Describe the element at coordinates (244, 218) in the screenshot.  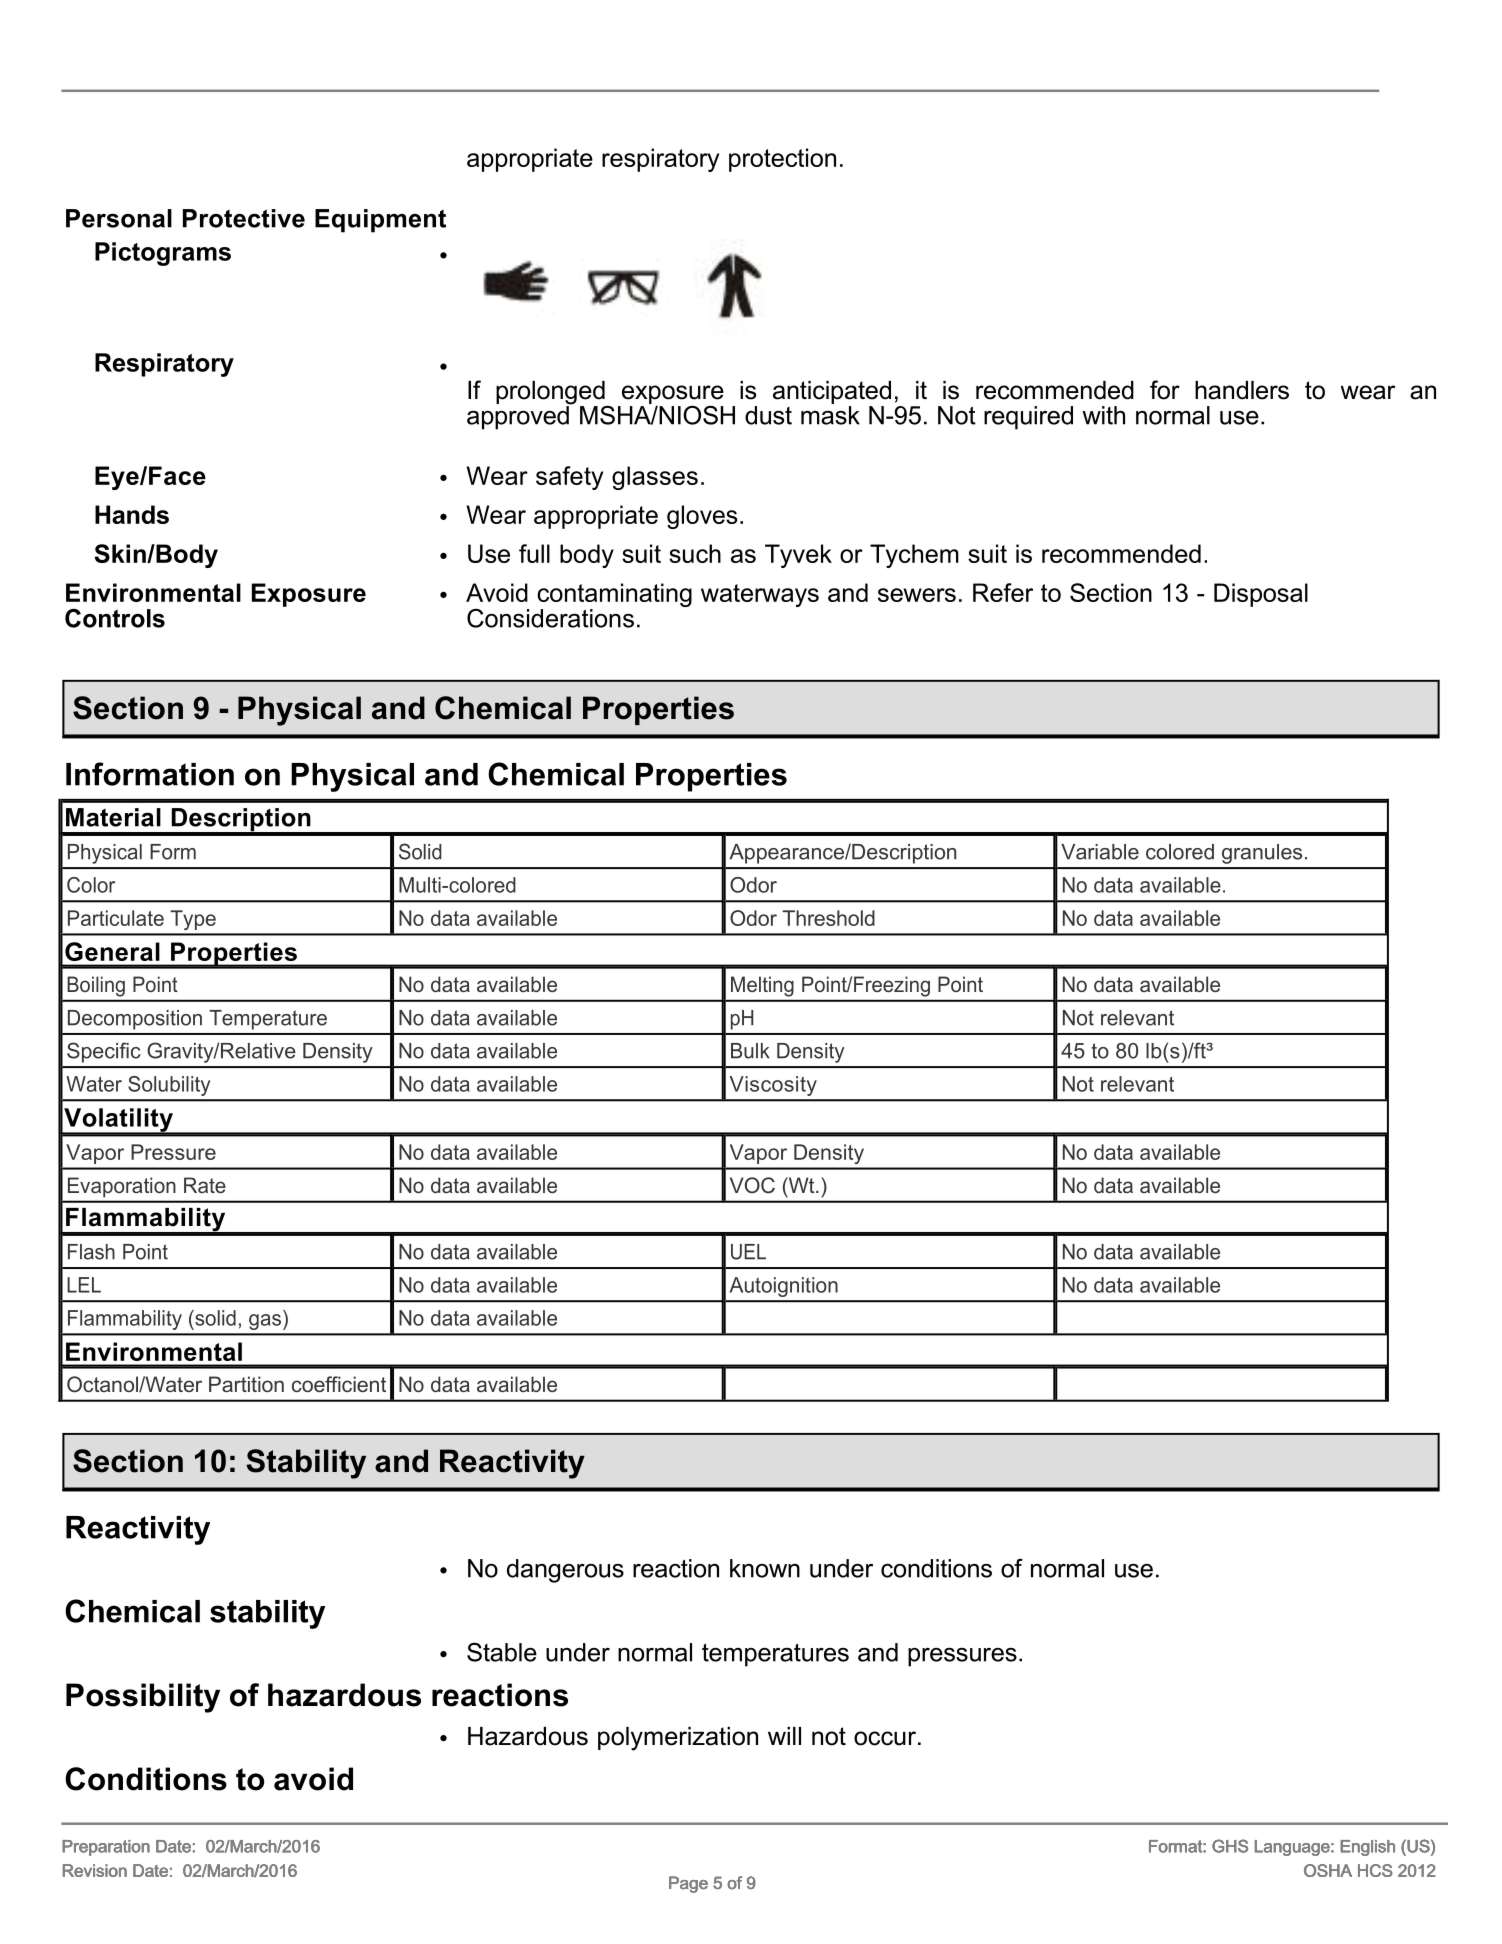
I see `Protective` at that location.
